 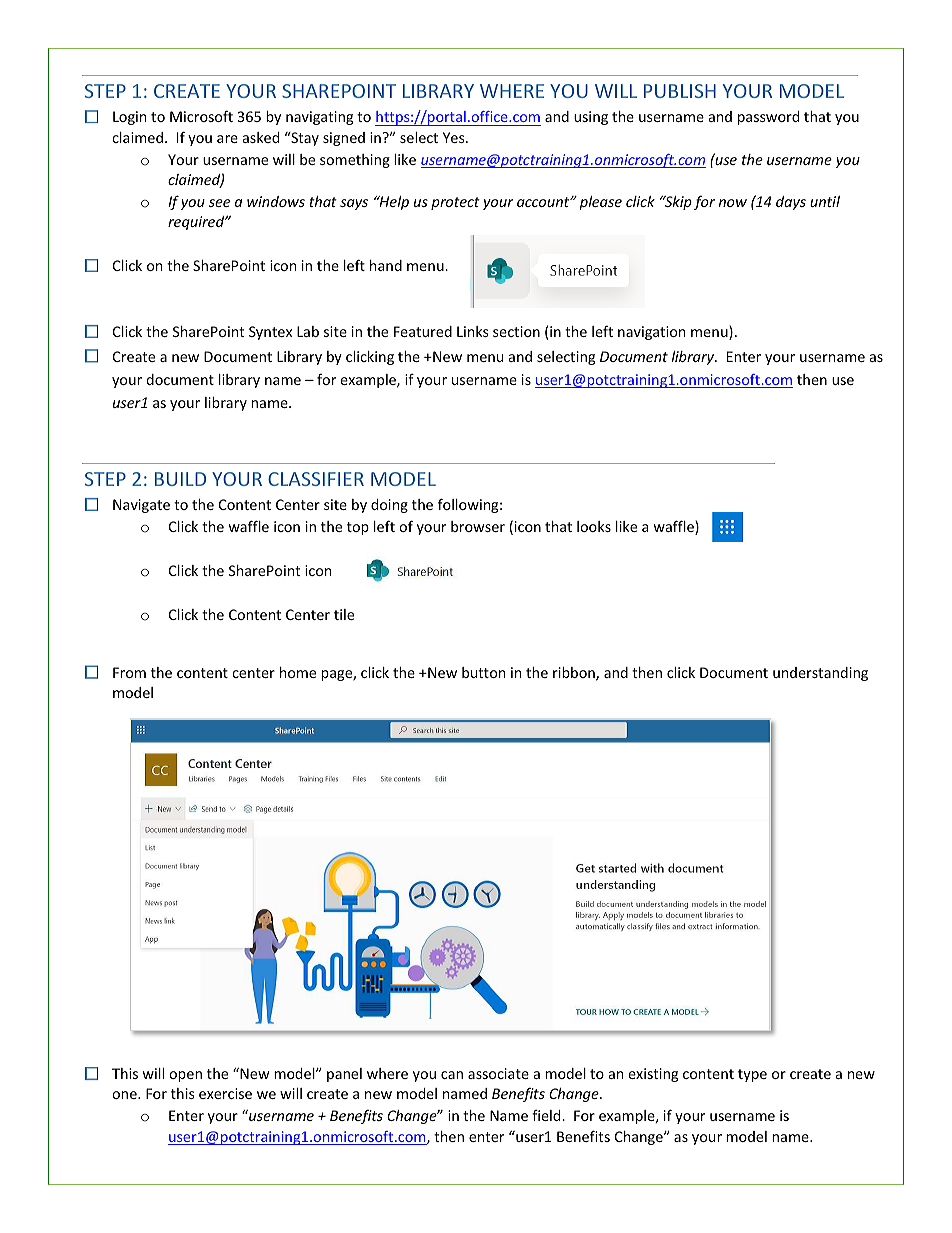 What do you see at coordinates (298, 672) in the screenshot?
I see `home` at bounding box center [298, 672].
